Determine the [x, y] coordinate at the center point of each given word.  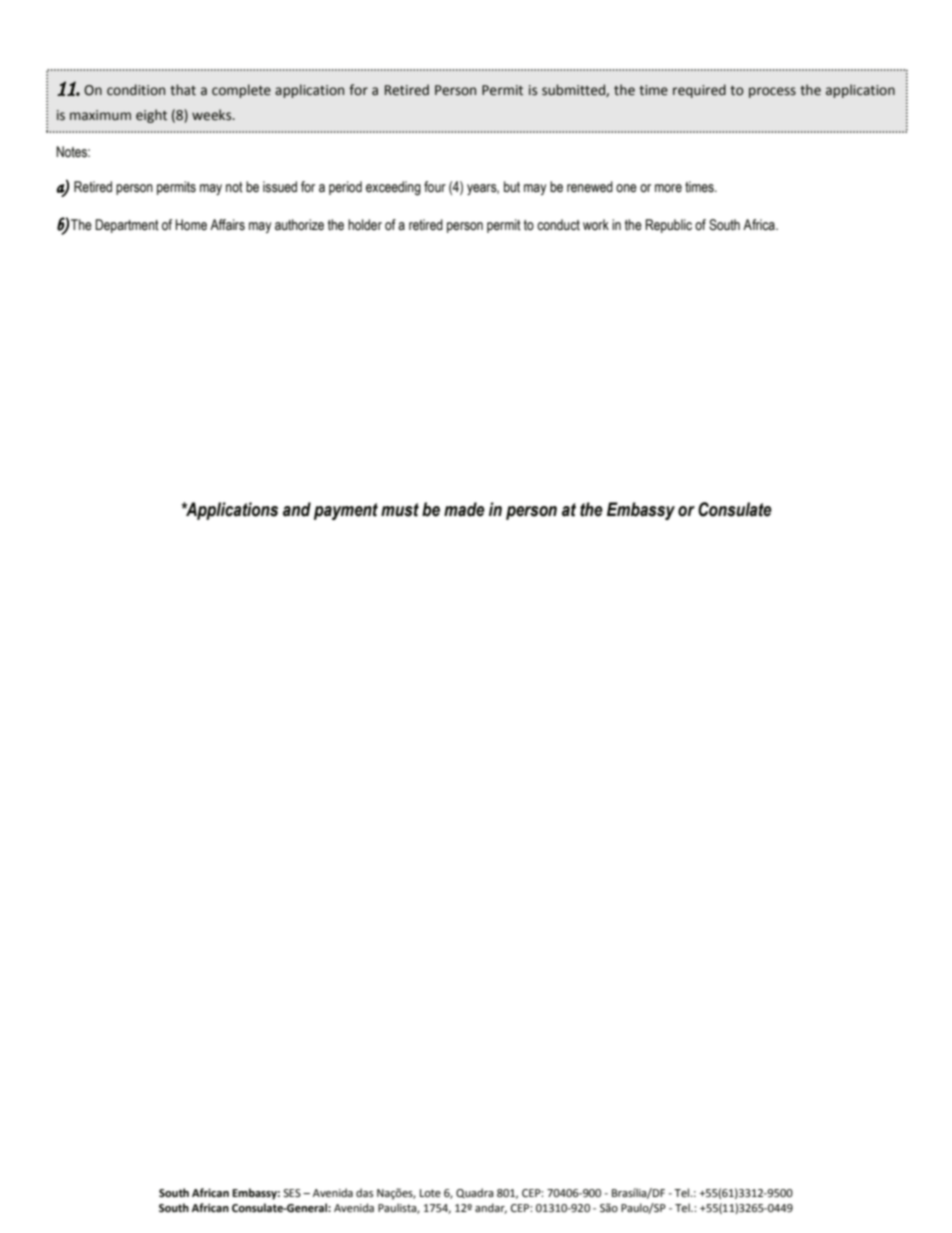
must [400, 510]
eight [151, 116]
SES [292, 1193]
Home [191, 224]
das [364, 1192]
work [596, 224]
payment [346, 511]
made [464, 509]
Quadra [475, 1193]
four [435, 187]
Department [127, 226]
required [699, 91]
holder [365, 224]
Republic [668, 226]
